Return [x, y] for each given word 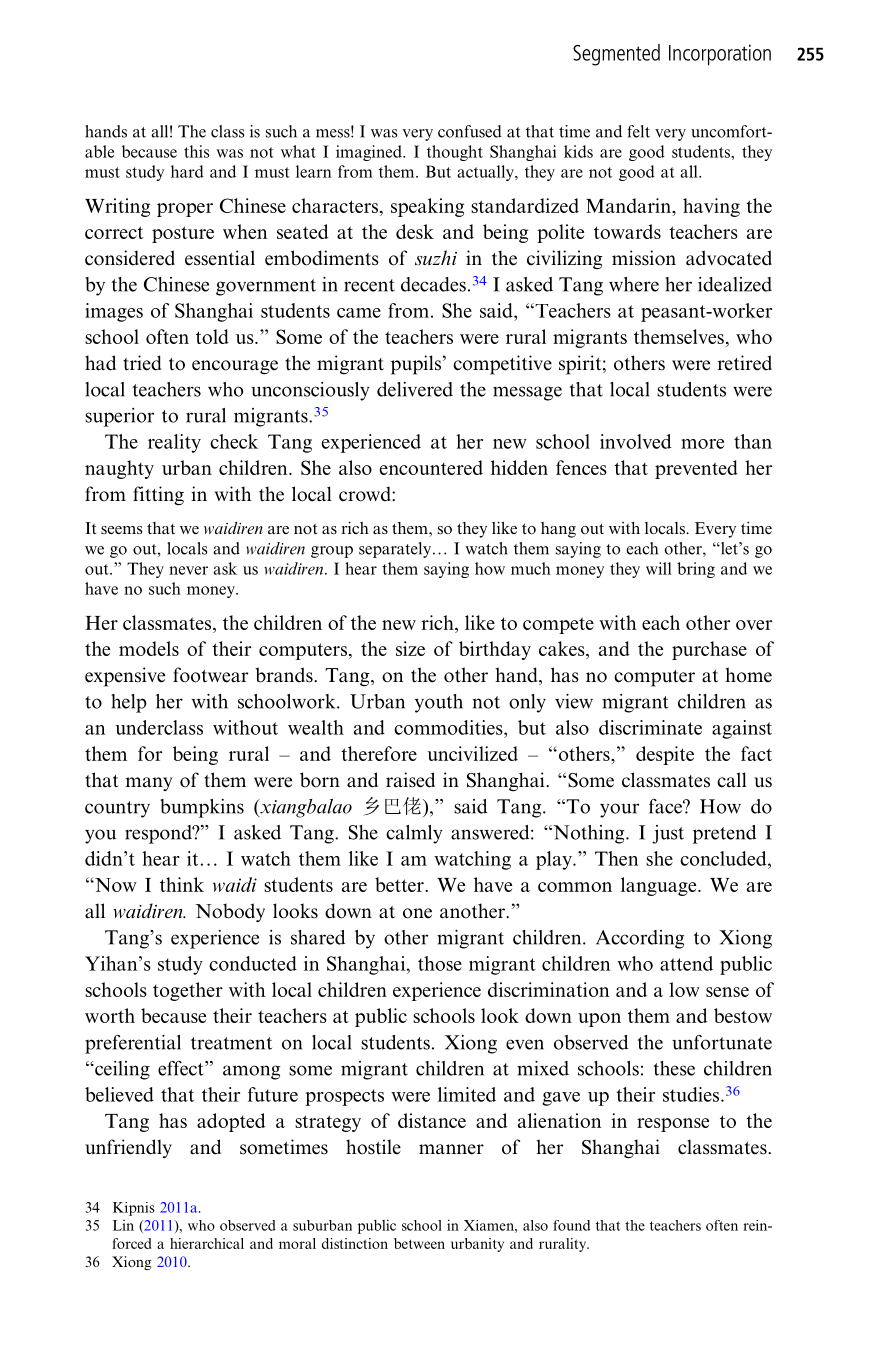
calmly [414, 834]
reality [174, 443]
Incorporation [720, 55]
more [702, 444]
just [668, 834]
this [197, 151]
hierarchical [207, 1243]
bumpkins [202, 808]
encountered [431, 467]
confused [470, 131]
